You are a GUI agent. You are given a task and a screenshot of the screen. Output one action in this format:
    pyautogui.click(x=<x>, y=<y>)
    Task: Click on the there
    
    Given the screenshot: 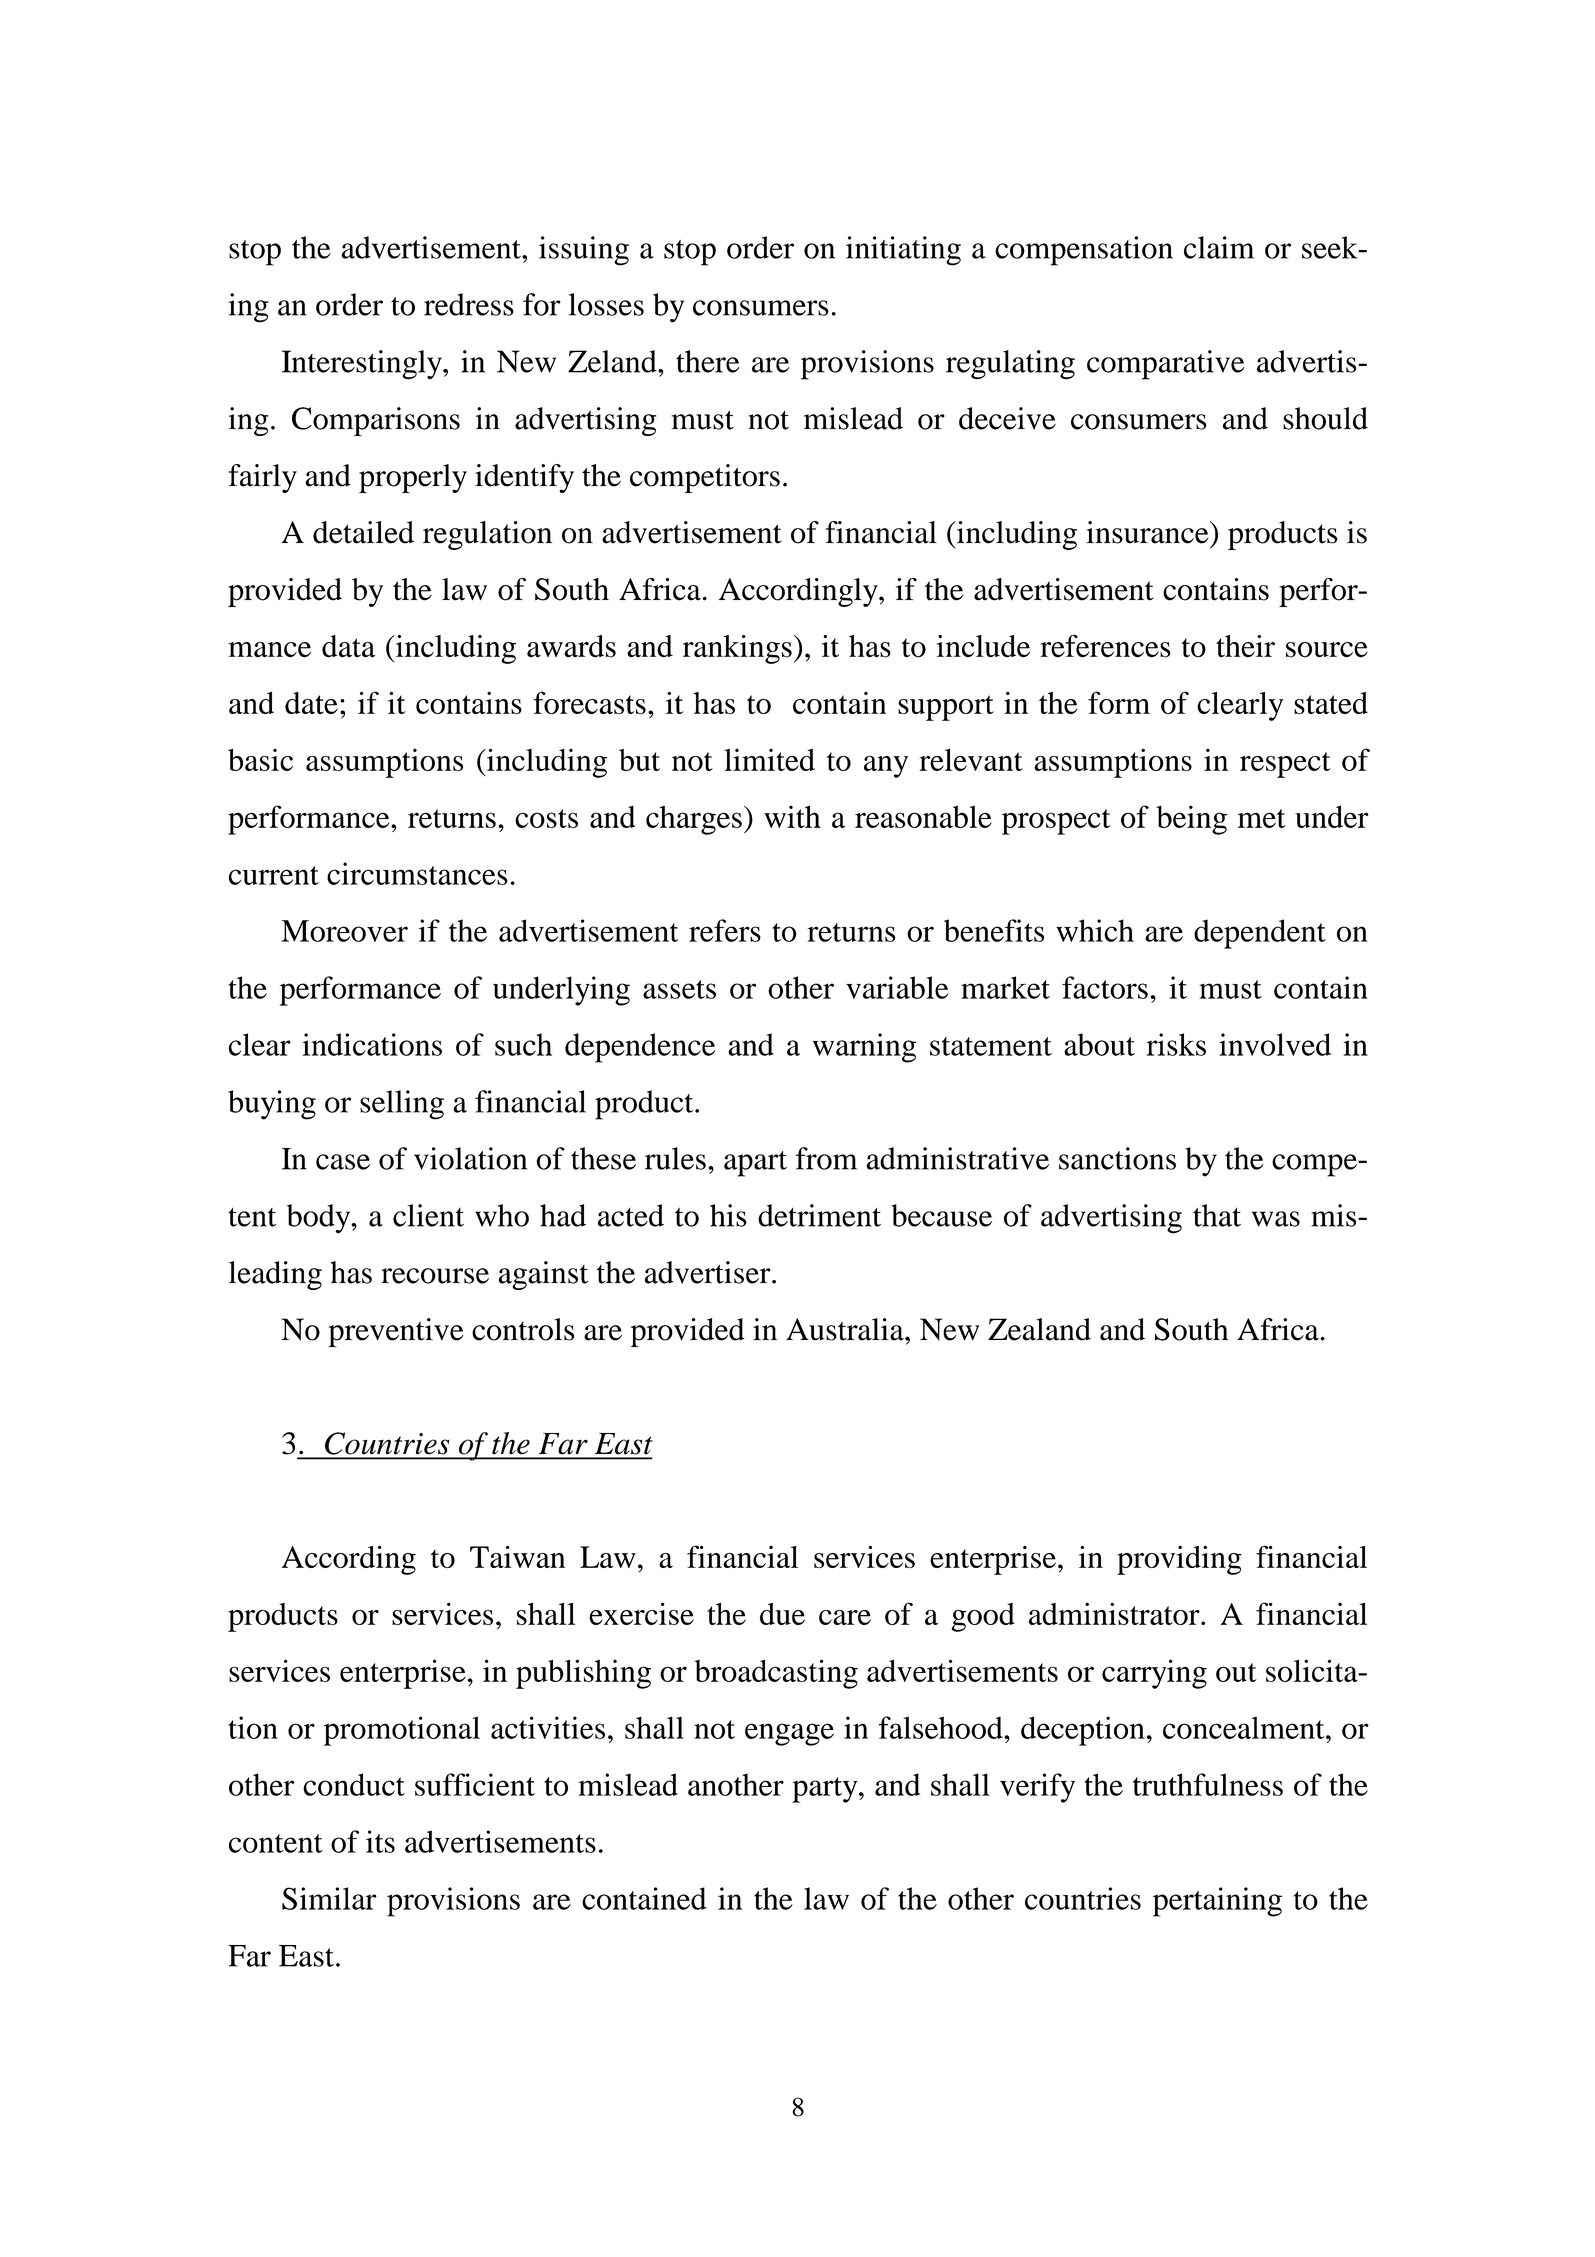 What is the action you would take?
    pyautogui.click(x=708, y=361)
